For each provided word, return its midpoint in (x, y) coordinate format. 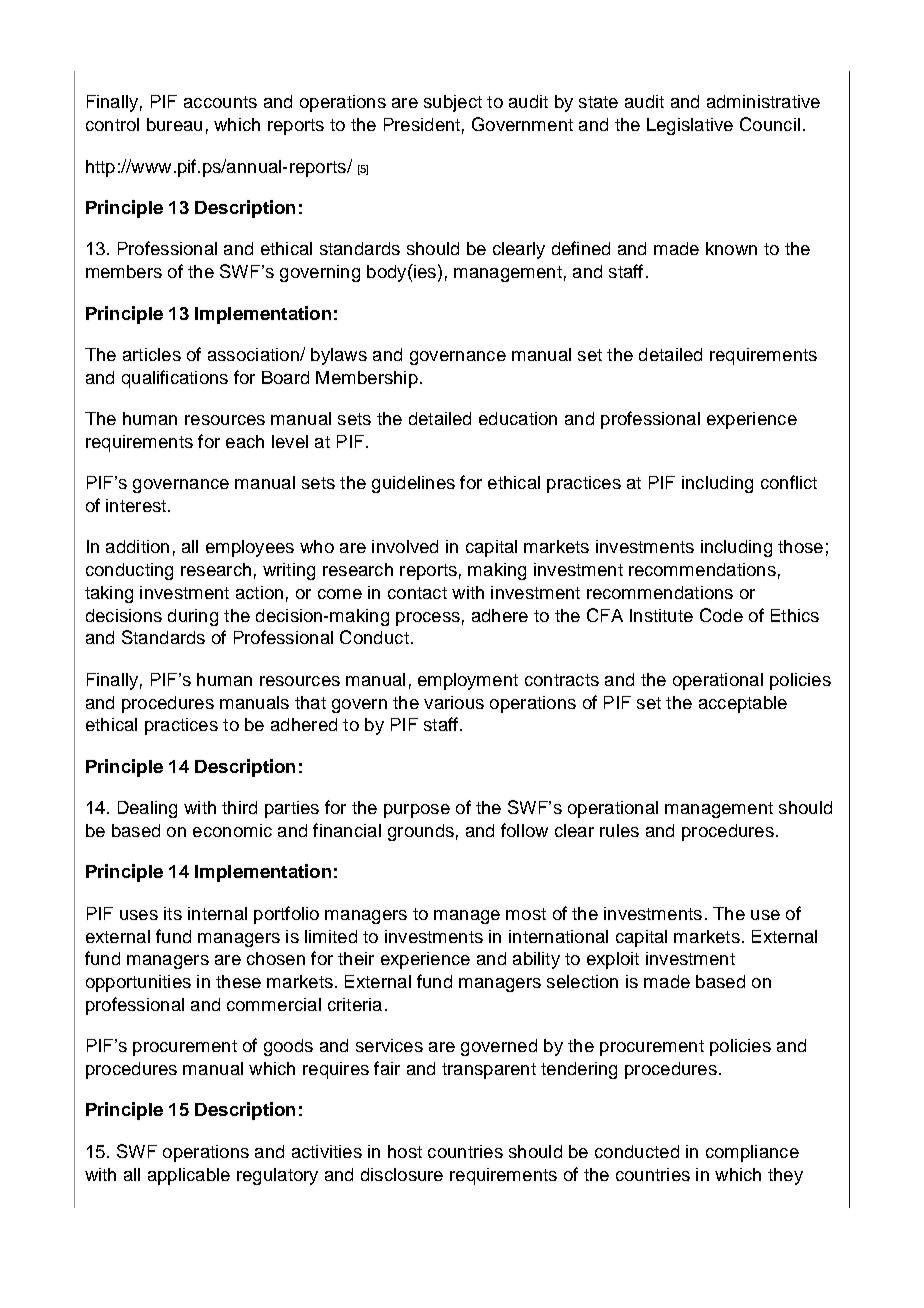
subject (453, 103)
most (526, 914)
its (173, 913)
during (193, 617)
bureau (174, 124)
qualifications (175, 379)
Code (721, 615)
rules (619, 830)
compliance (752, 1153)
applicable (189, 1176)
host (405, 1151)
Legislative (690, 126)
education (518, 418)
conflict (789, 482)
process (428, 619)
